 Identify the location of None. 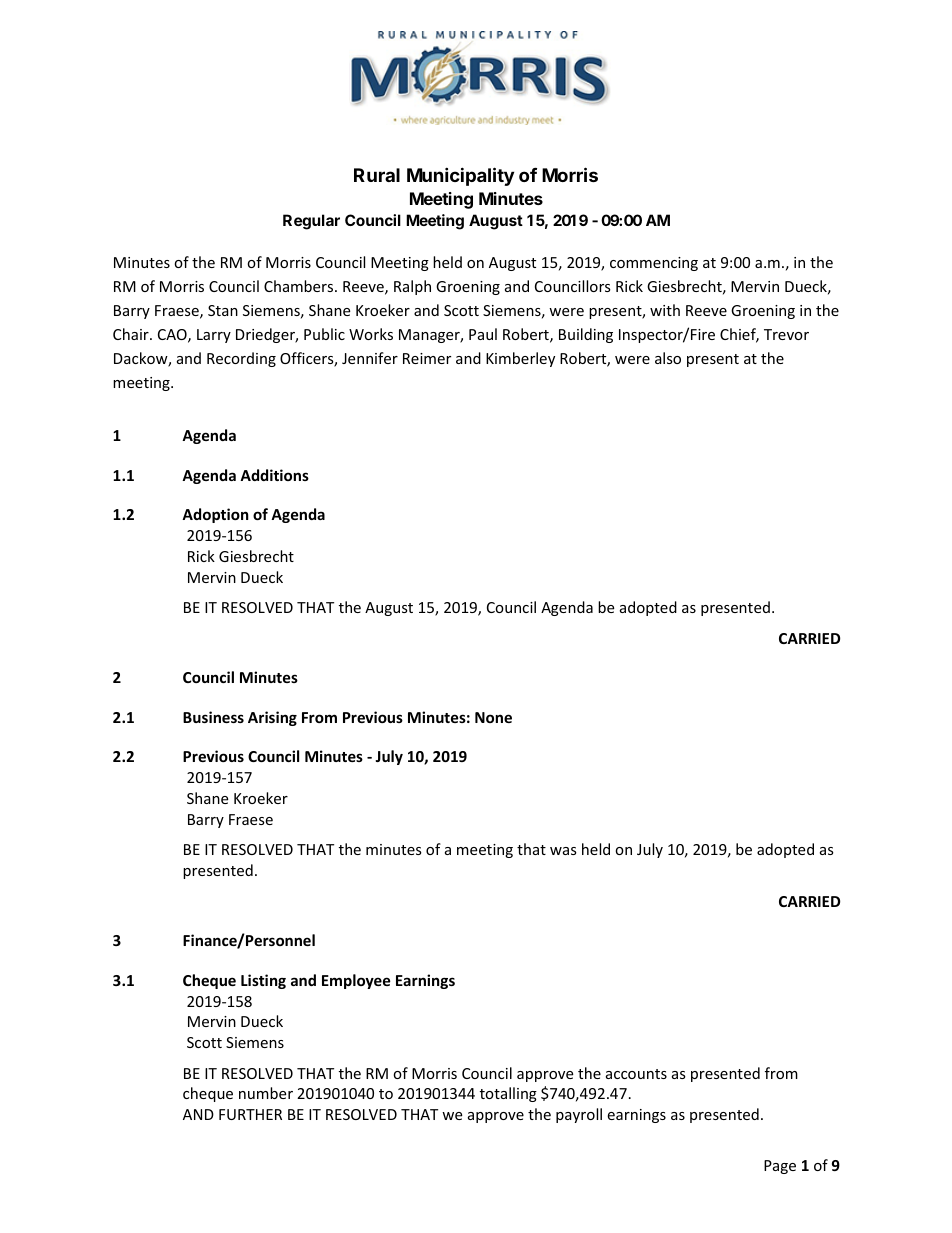
(493, 717).
